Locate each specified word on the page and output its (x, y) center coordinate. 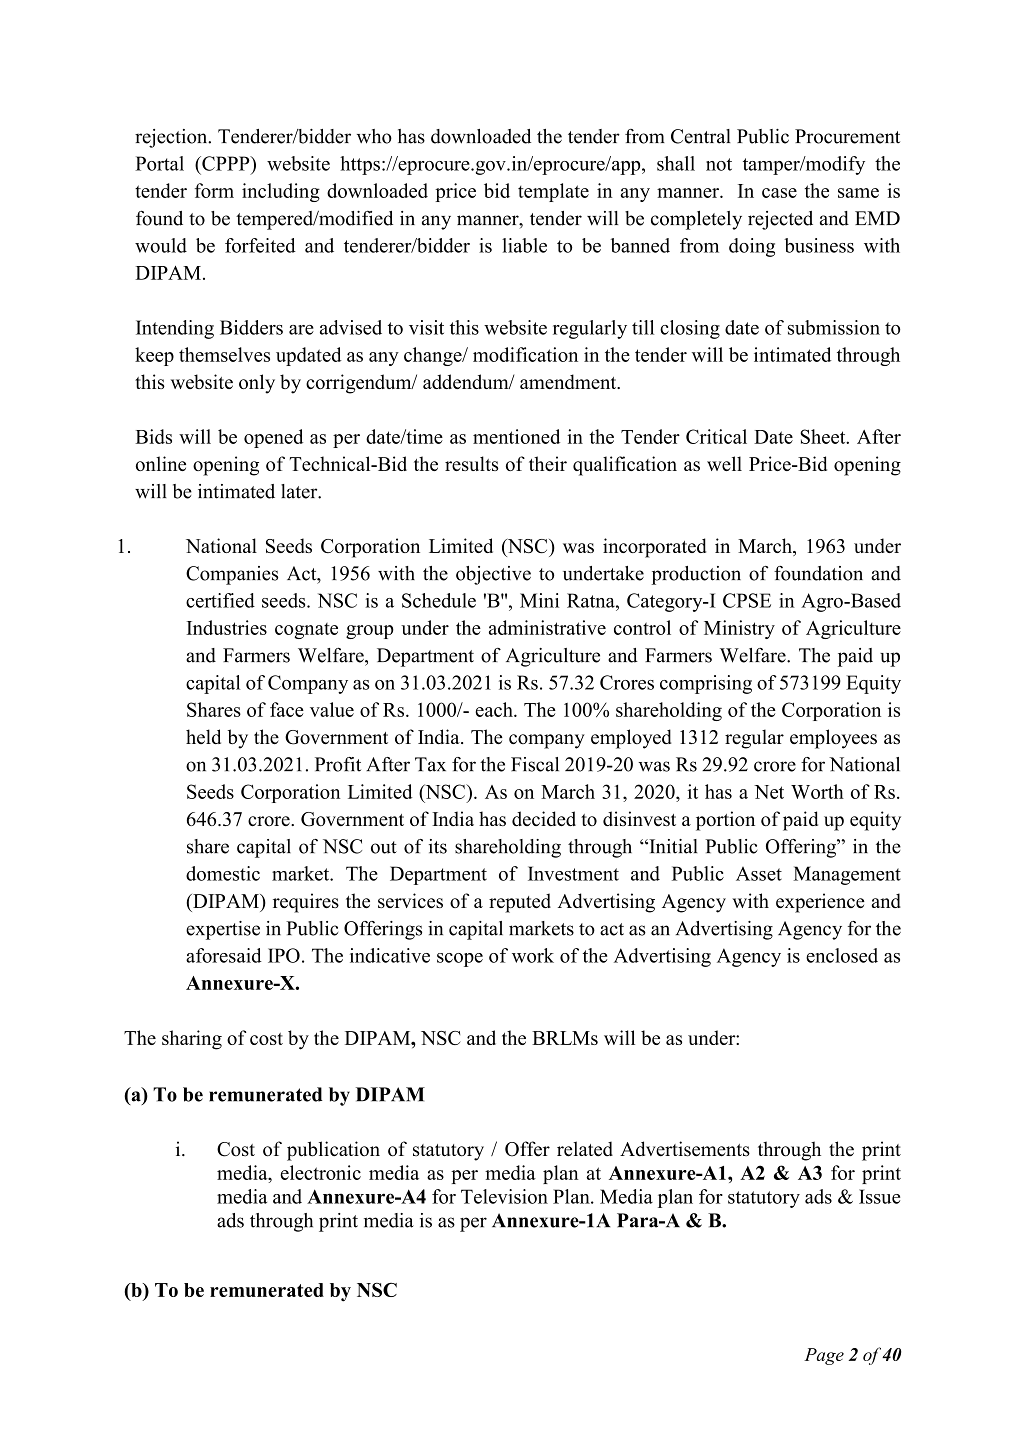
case (779, 193)
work (533, 955)
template (553, 192)
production (696, 575)
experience (820, 903)
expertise (223, 930)
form (214, 190)
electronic (320, 1172)
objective (493, 575)
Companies (232, 575)
